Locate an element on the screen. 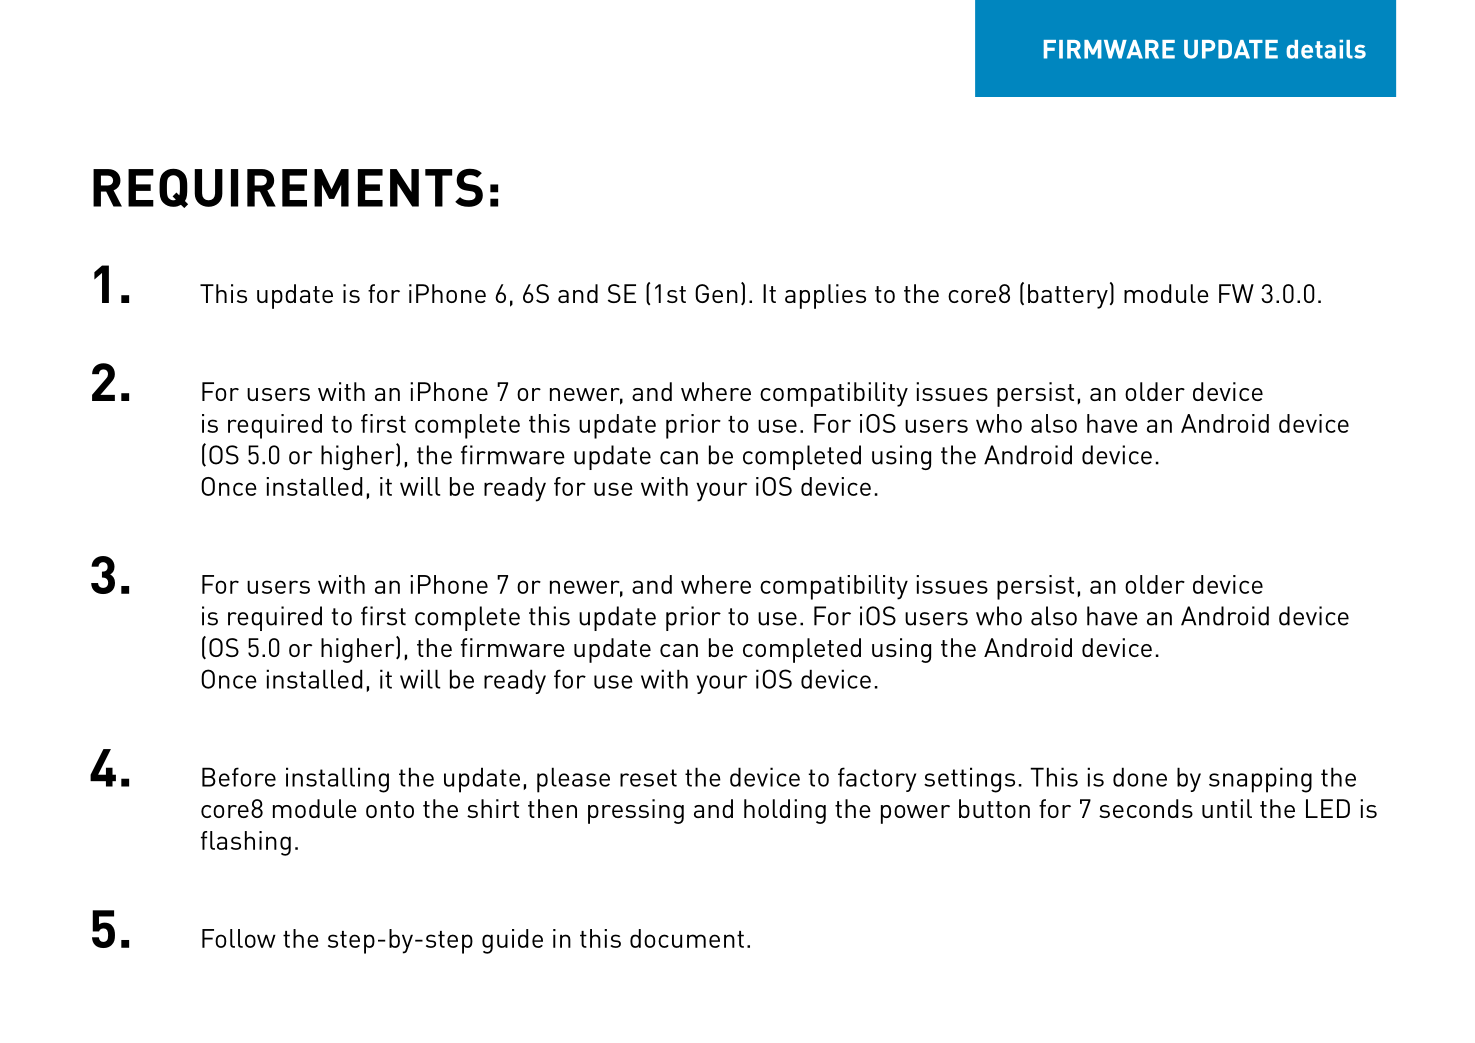  Follow is located at coordinates (239, 938).
